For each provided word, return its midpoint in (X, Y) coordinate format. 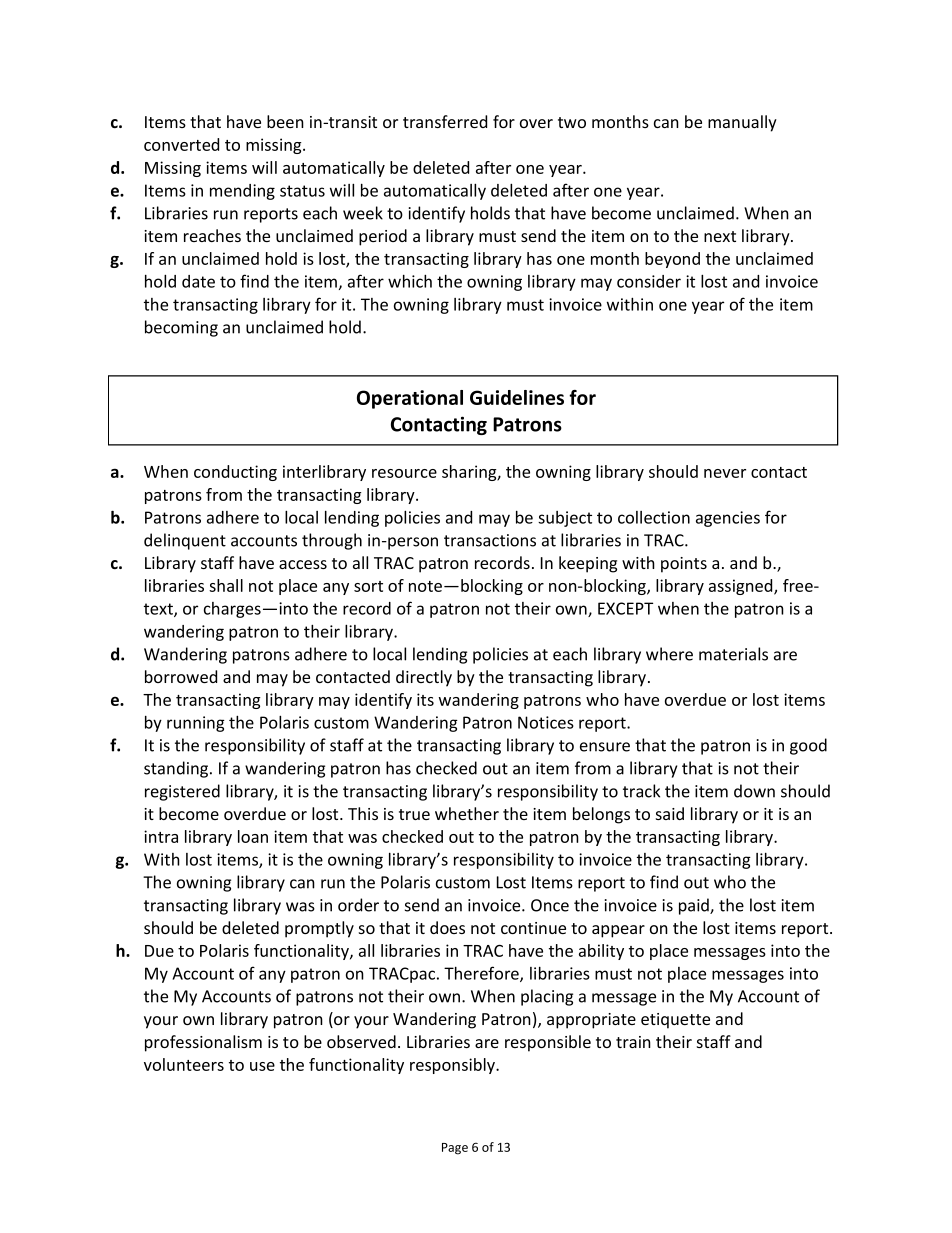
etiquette (675, 1021)
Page (455, 1149)
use (262, 1066)
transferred (445, 121)
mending (242, 192)
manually (742, 123)
